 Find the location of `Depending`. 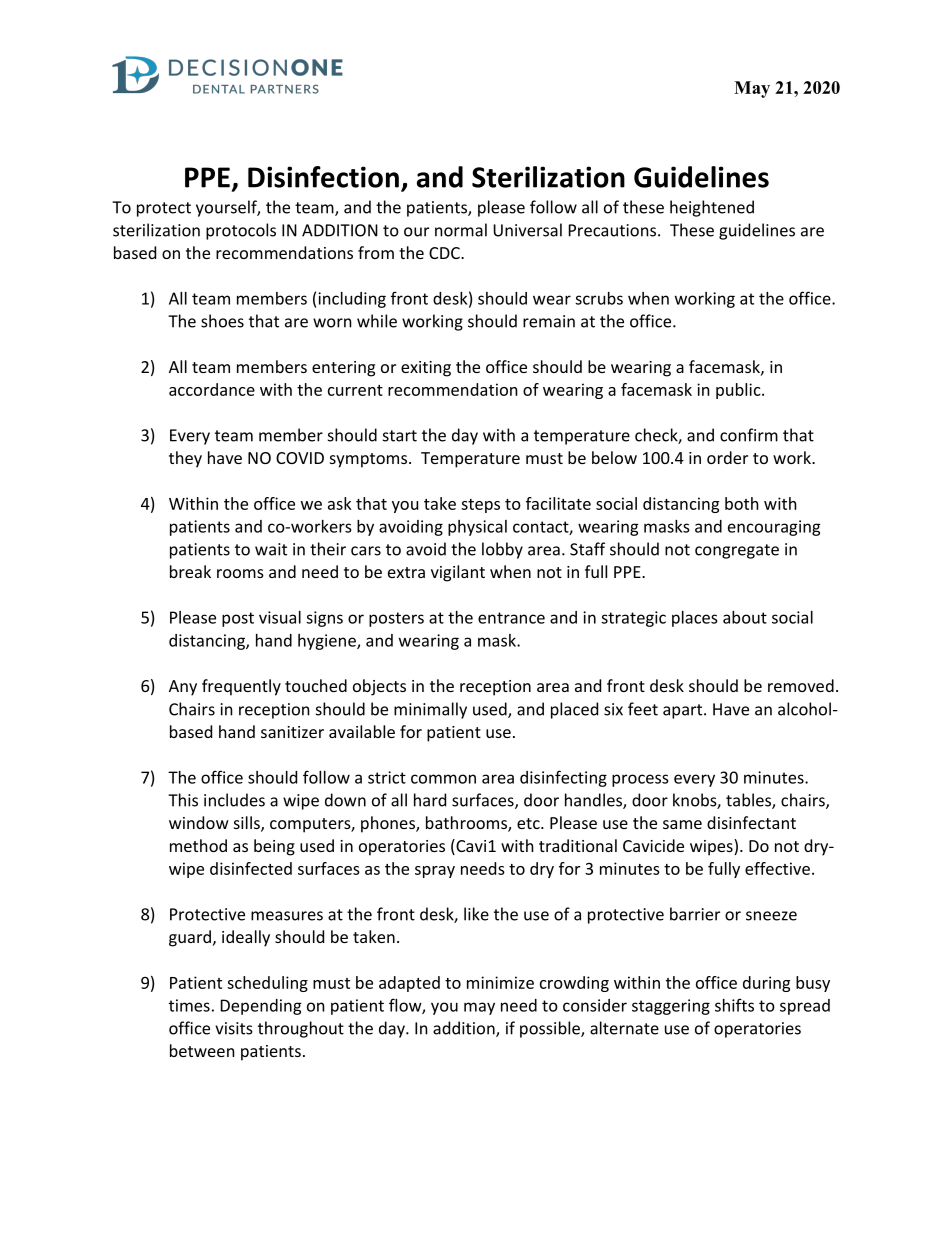

Depending is located at coordinates (261, 1007).
